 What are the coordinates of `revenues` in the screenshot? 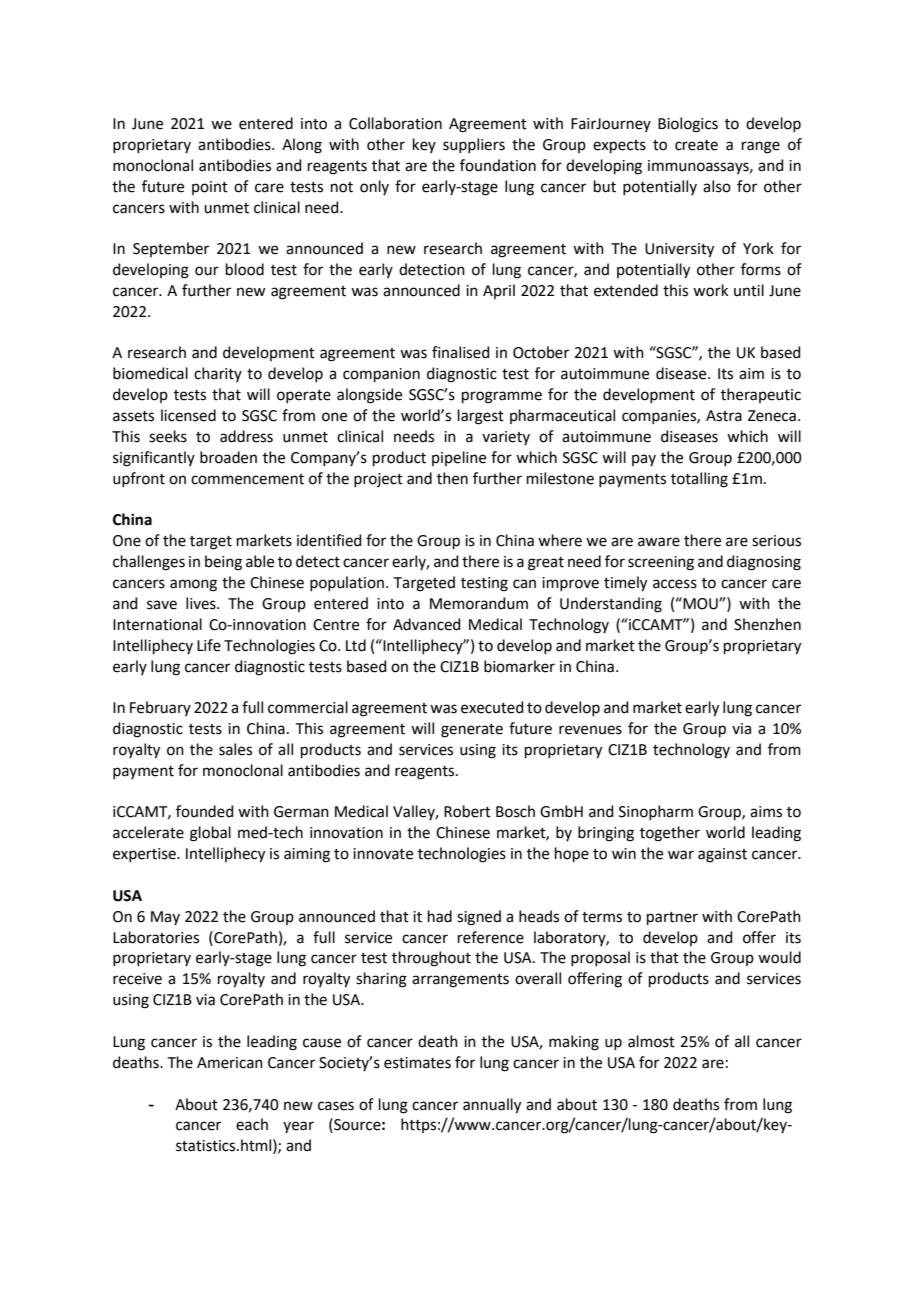 It's located at (590, 730).
